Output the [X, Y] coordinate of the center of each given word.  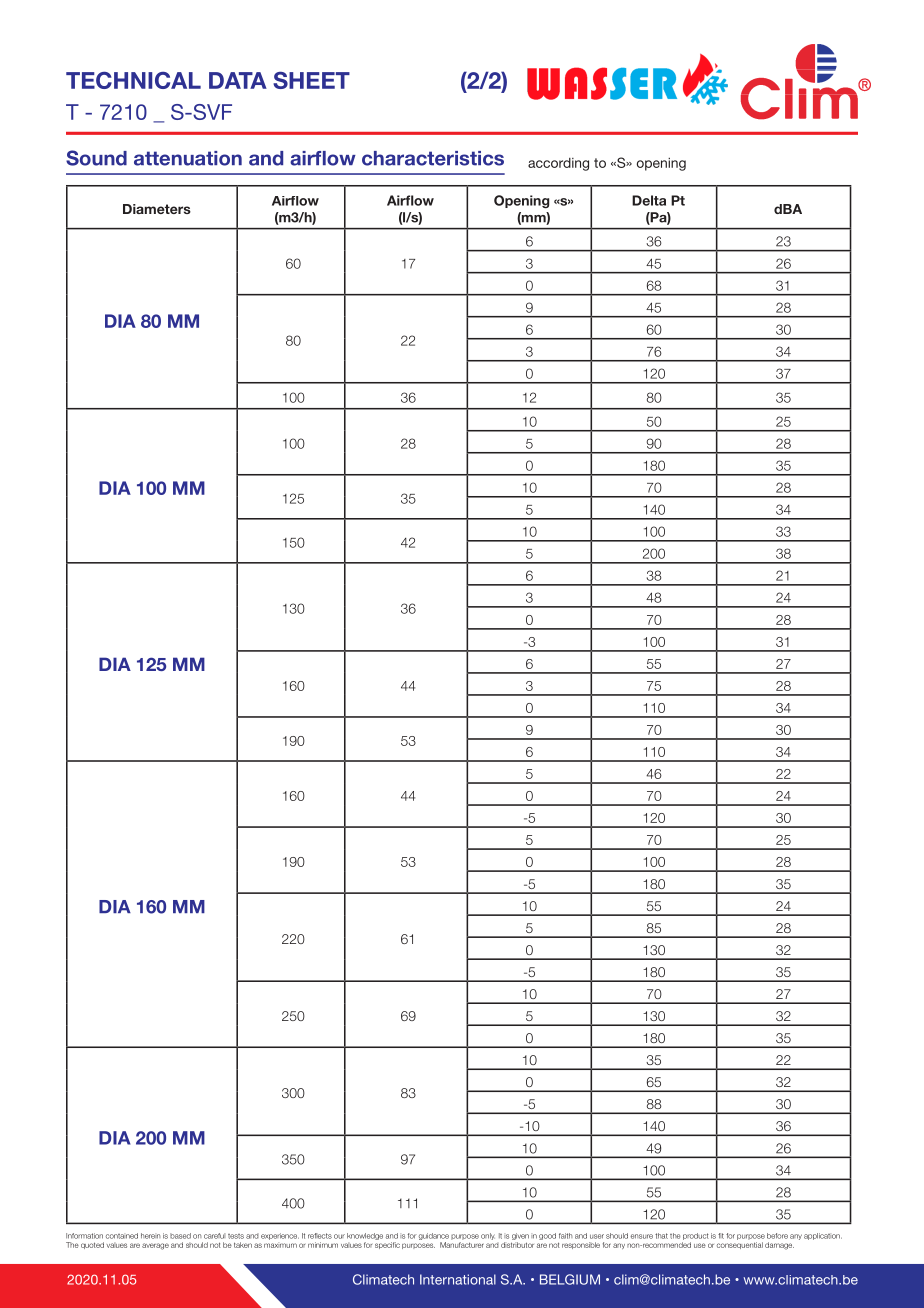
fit [721, 1236]
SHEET [311, 80]
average [155, 1246]
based [180, 1236]
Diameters [157, 209]
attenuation [188, 158]
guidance [434, 1236]
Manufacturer [462, 1245]
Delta [649, 200]
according [558, 164]
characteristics [433, 158]
